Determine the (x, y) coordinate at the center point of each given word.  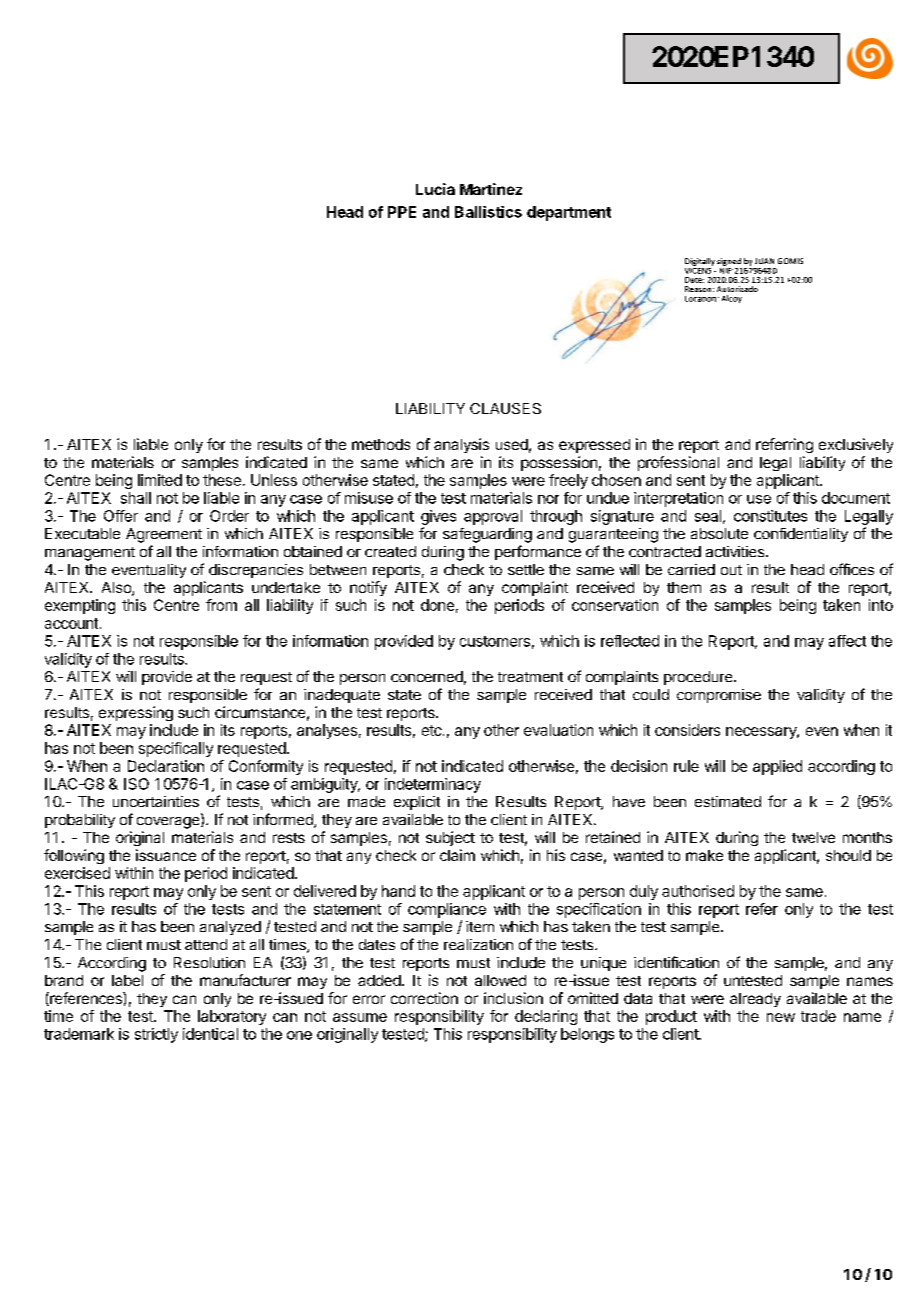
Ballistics (488, 212)
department (569, 213)
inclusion (513, 998)
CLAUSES (505, 408)
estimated (728, 801)
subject (450, 838)
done (437, 605)
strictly (156, 1035)
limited (160, 480)
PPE (402, 212)
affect (847, 641)
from (221, 605)
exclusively (856, 445)
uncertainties (156, 801)
